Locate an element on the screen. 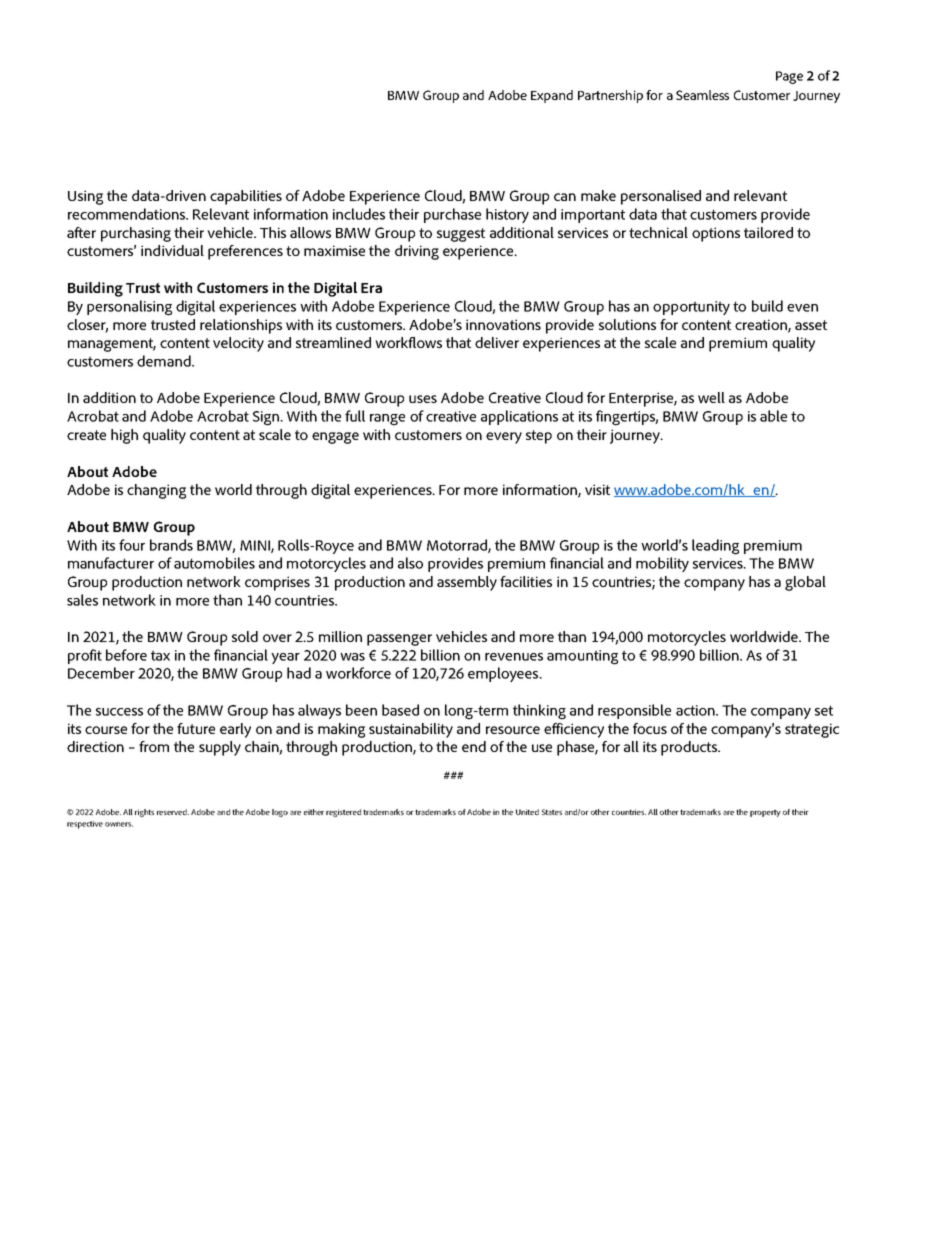  Seamless is located at coordinates (702, 95).
